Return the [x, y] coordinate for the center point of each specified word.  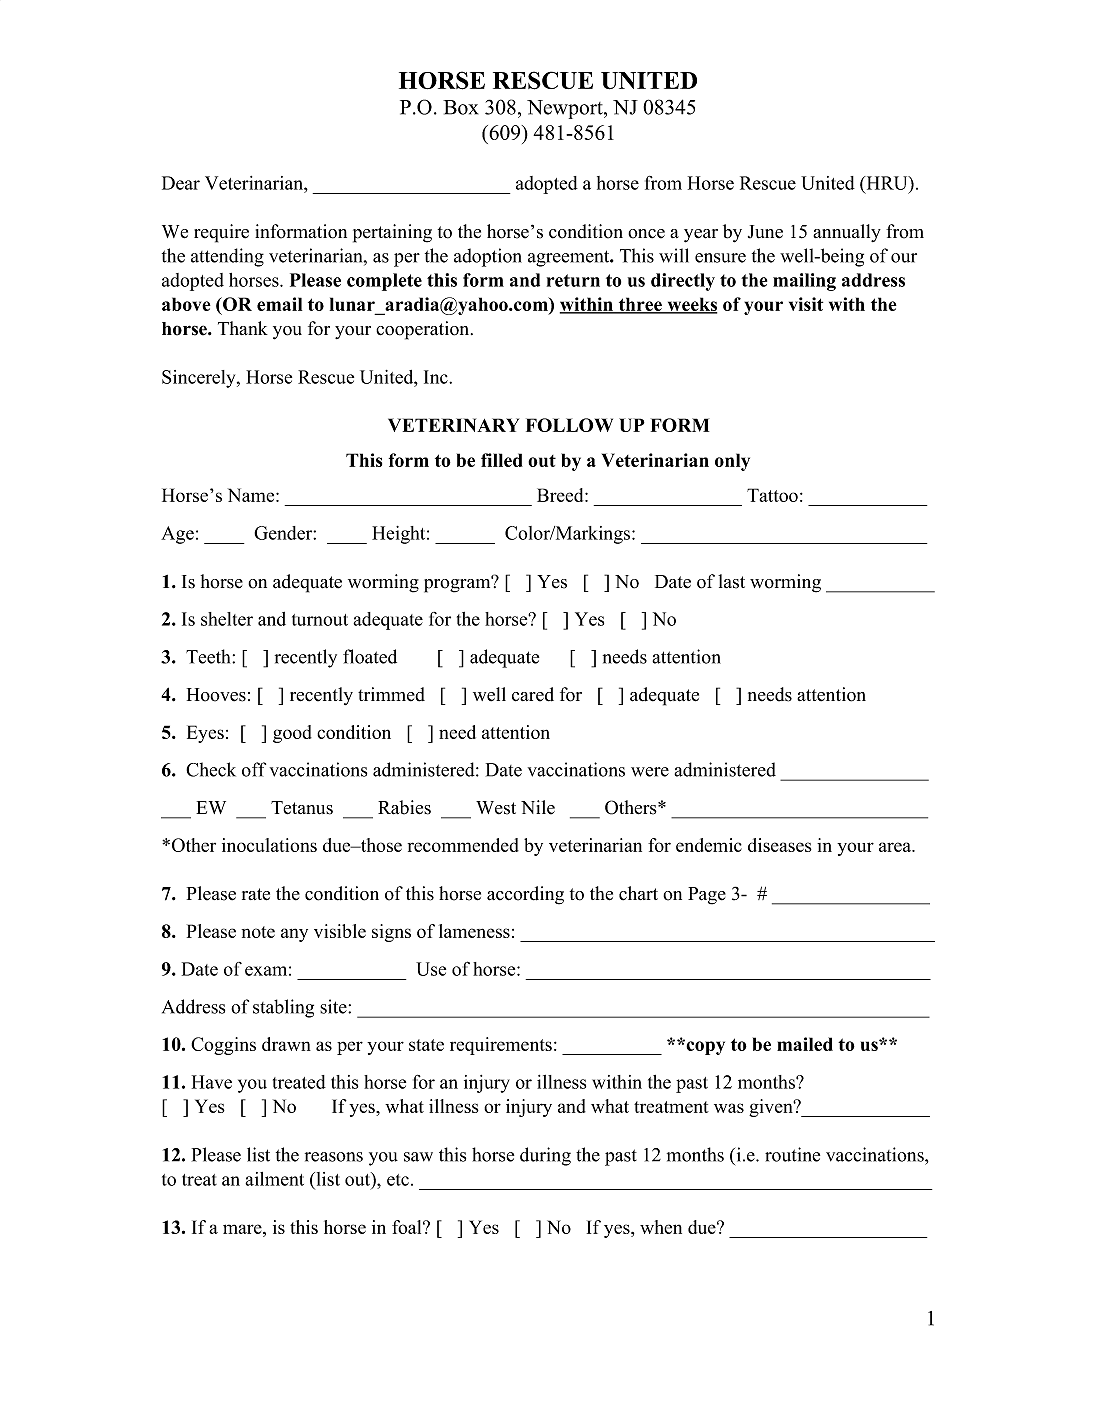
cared [533, 694]
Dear [181, 183]
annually [847, 233]
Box [460, 107]
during [545, 1156]
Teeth [209, 656]
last [731, 581]
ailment [274, 1179]
